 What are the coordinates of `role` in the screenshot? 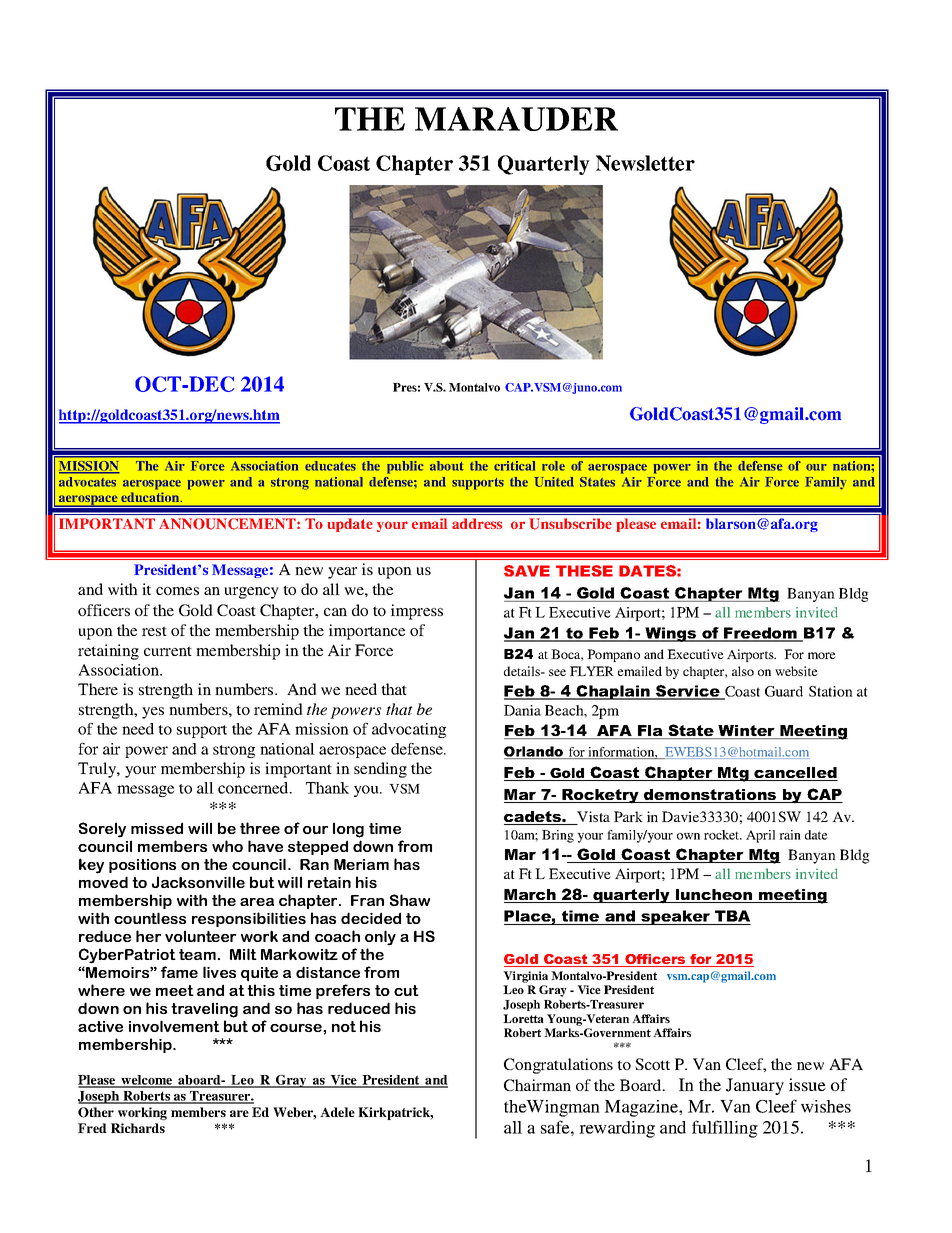 It's located at (553, 466).
